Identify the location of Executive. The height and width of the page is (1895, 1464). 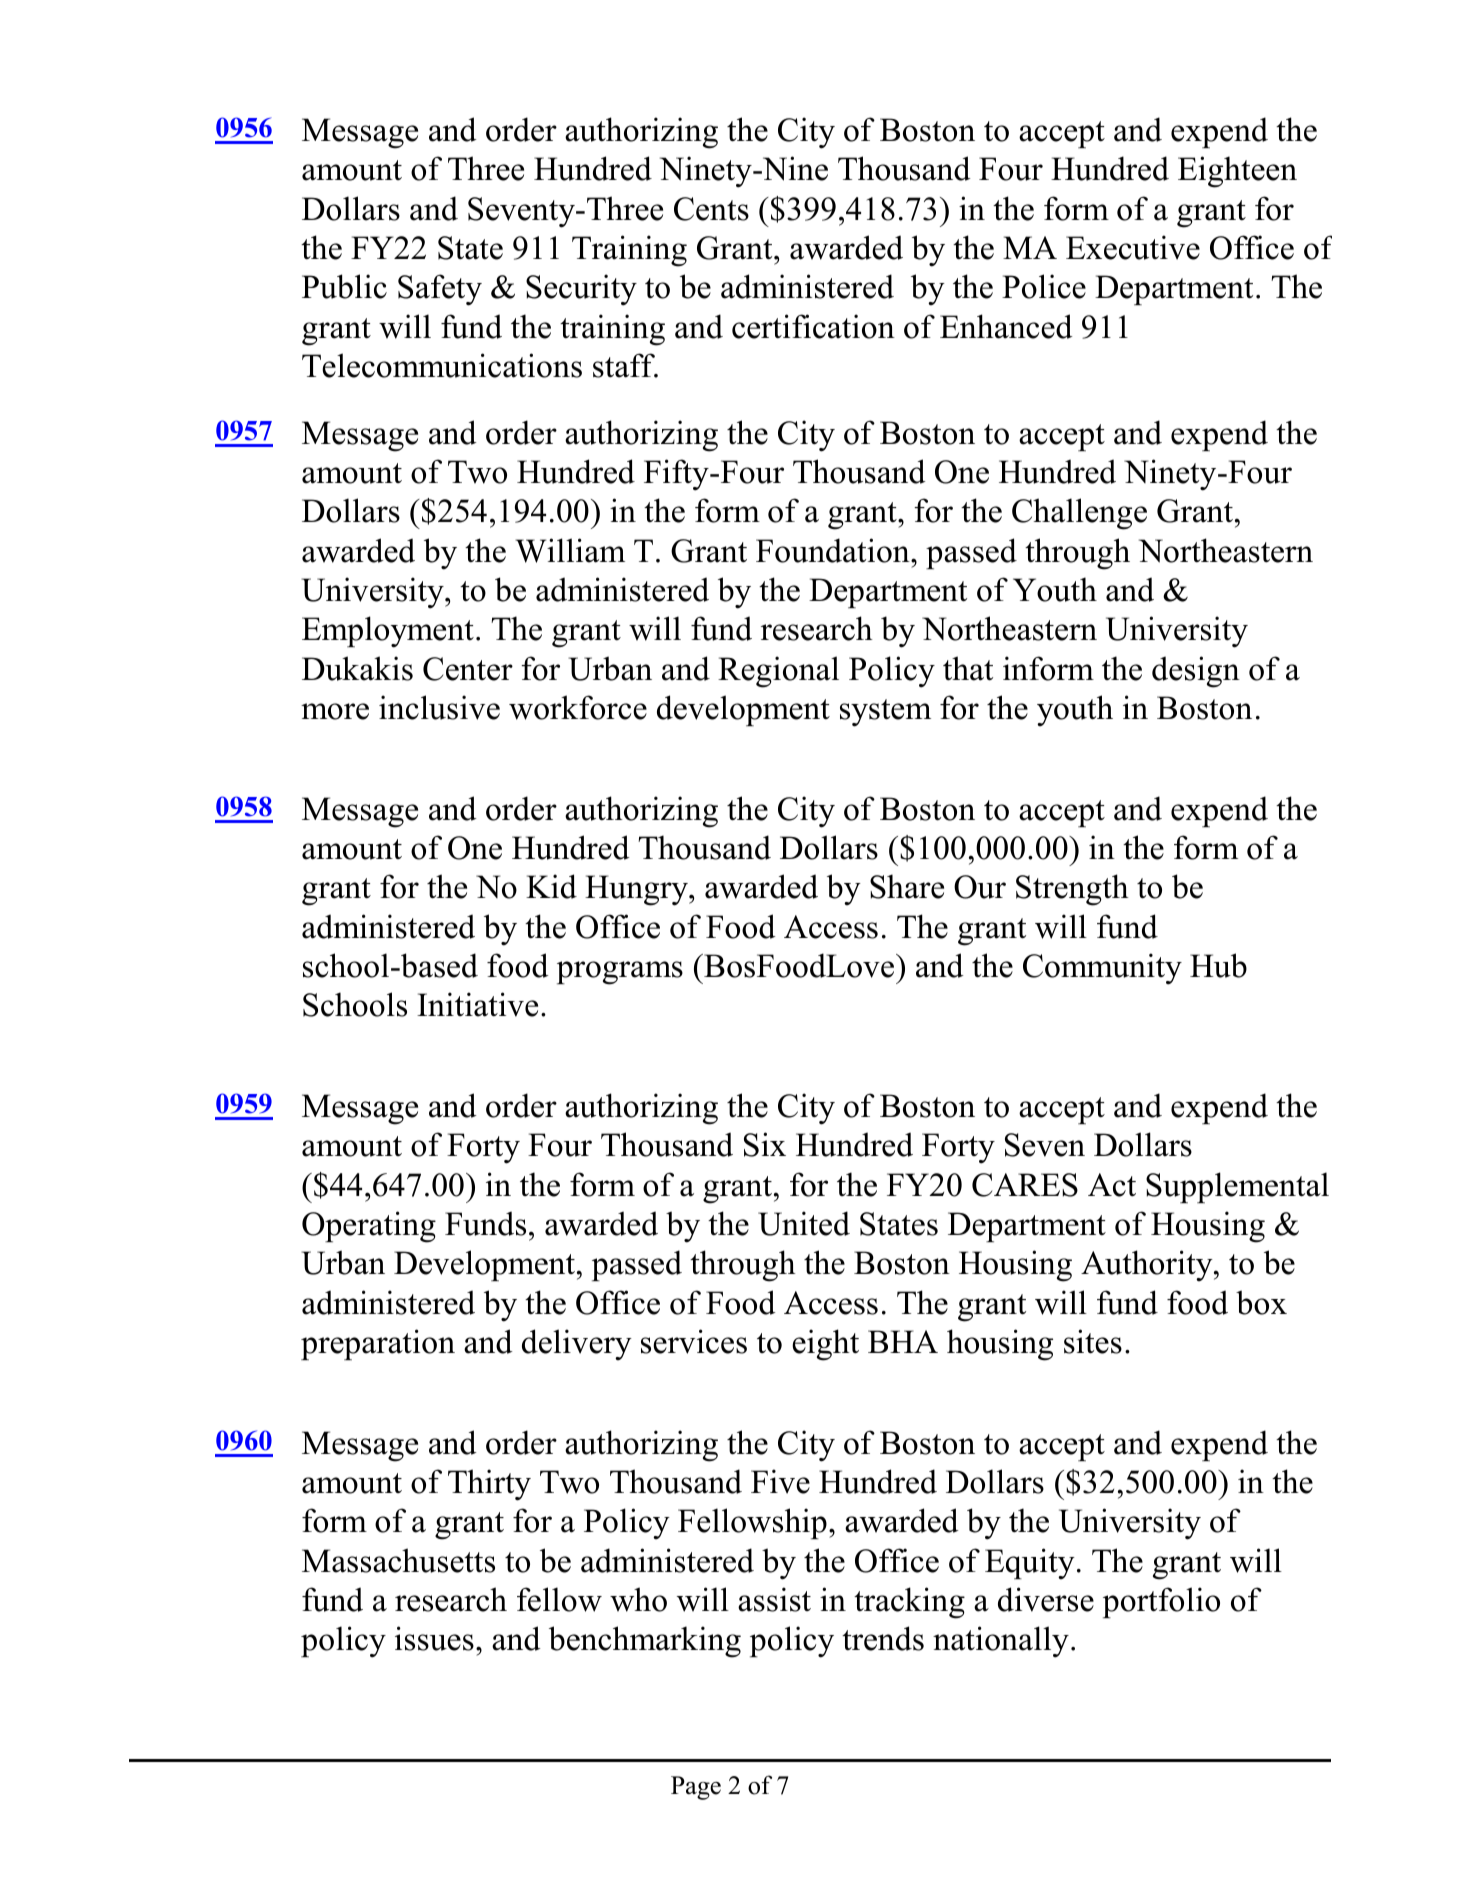
(1133, 247).
